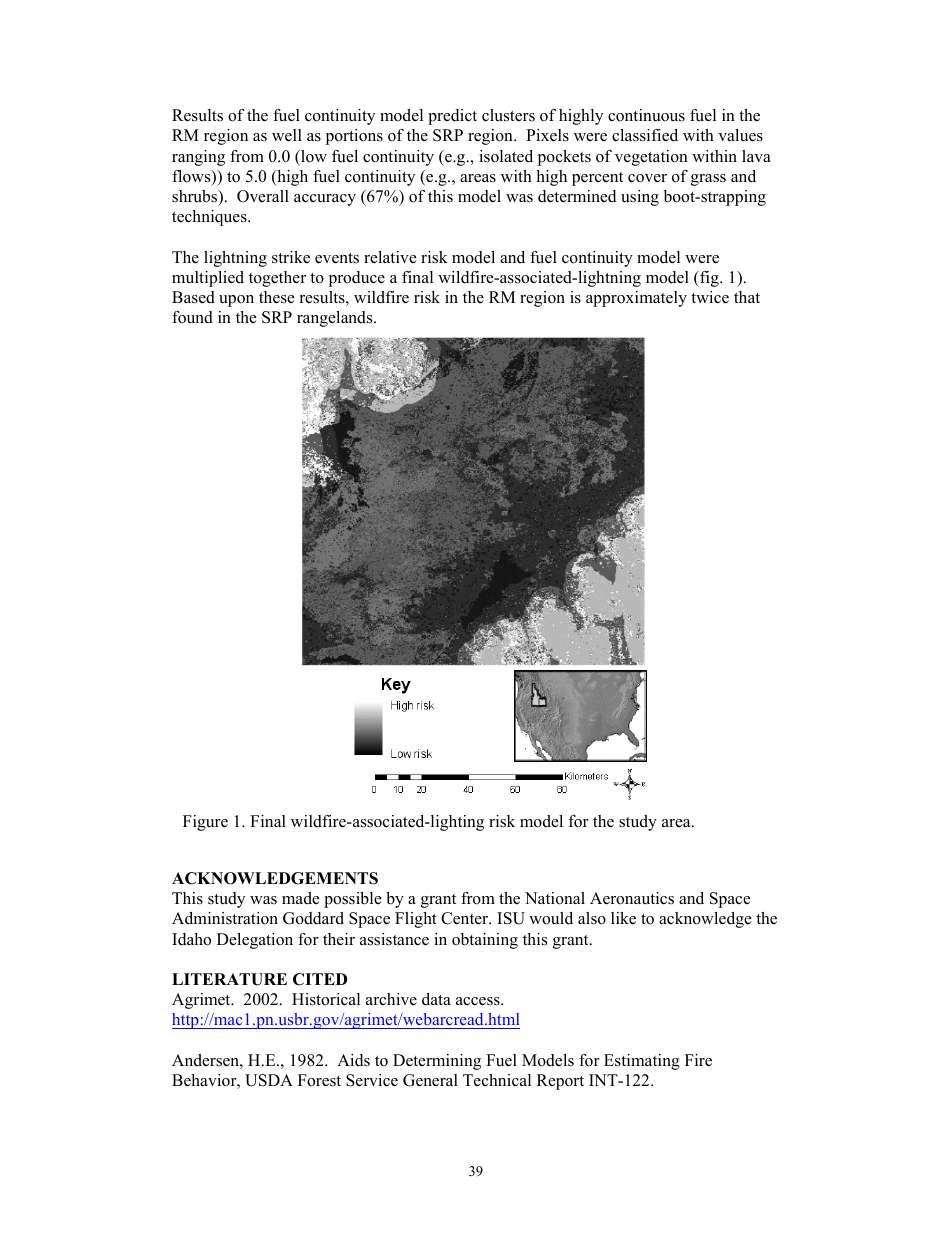  Describe the element at coordinates (336, 319) in the screenshot. I see `rangelands` at that location.
